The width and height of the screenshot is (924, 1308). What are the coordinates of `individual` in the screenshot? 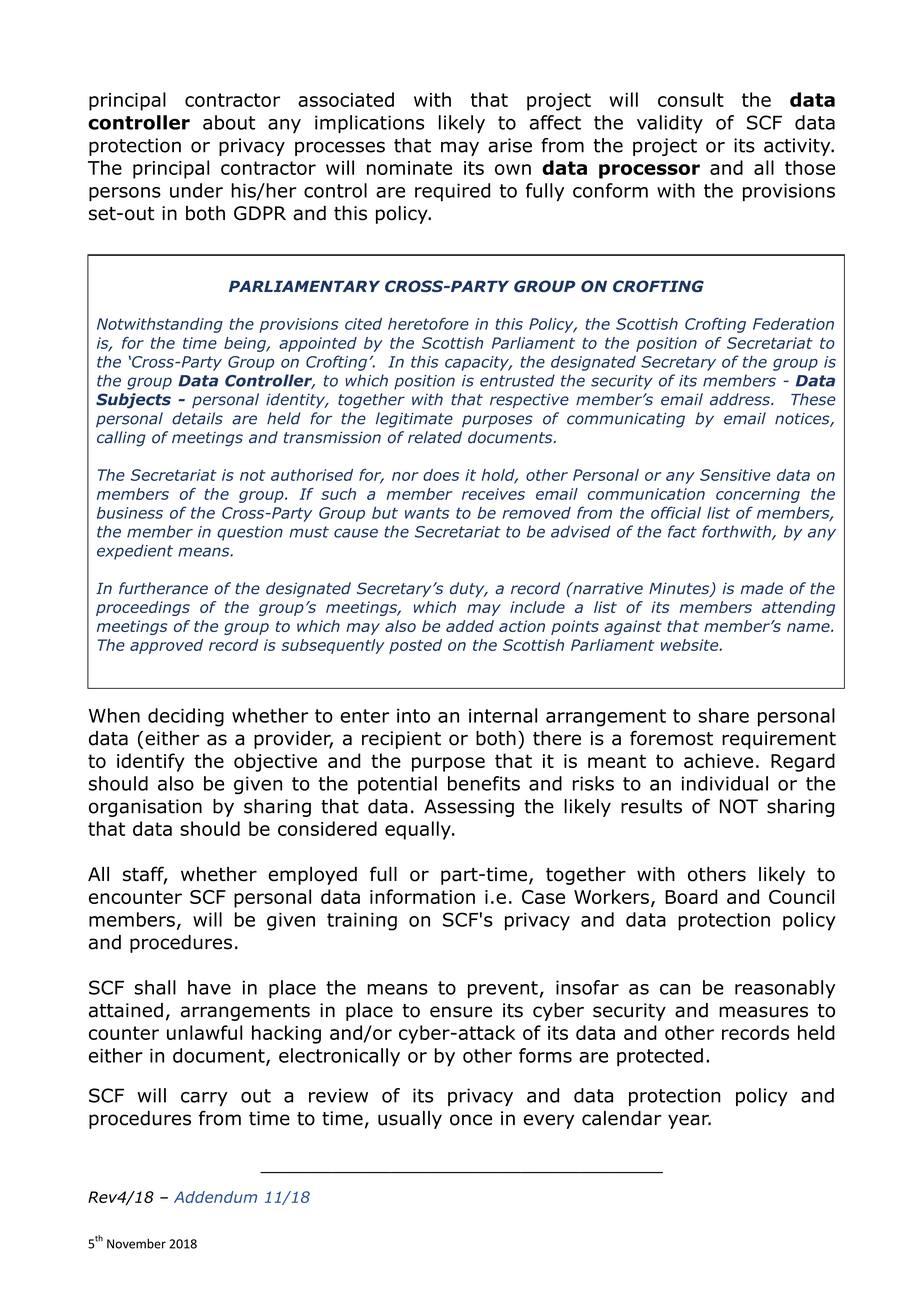 It's located at (724, 783).
